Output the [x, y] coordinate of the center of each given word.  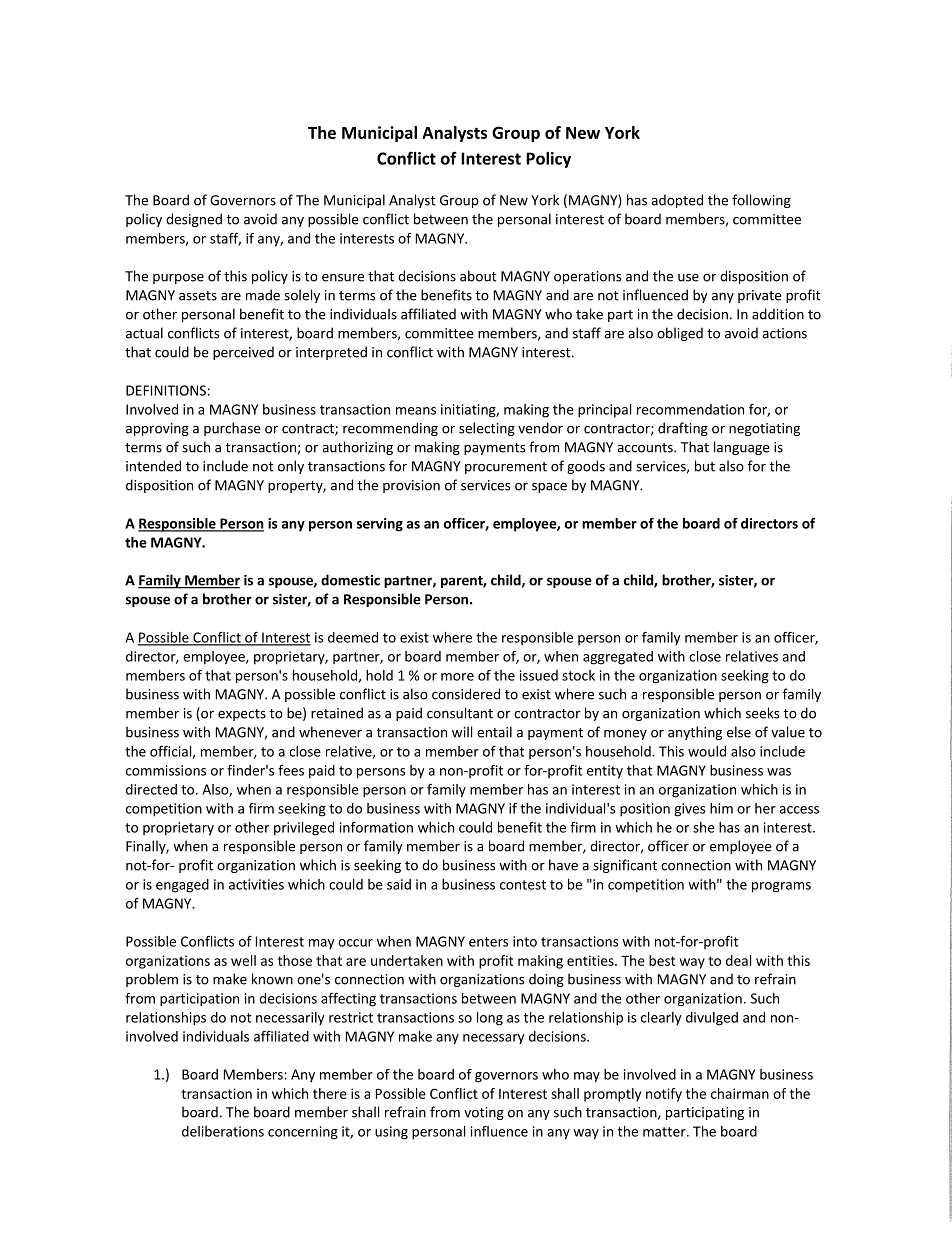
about [478, 276]
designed [194, 220]
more [457, 677]
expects [242, 715]
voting [484, 1113]
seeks [762, 713]
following [761, 201]
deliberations [223, 1131]
